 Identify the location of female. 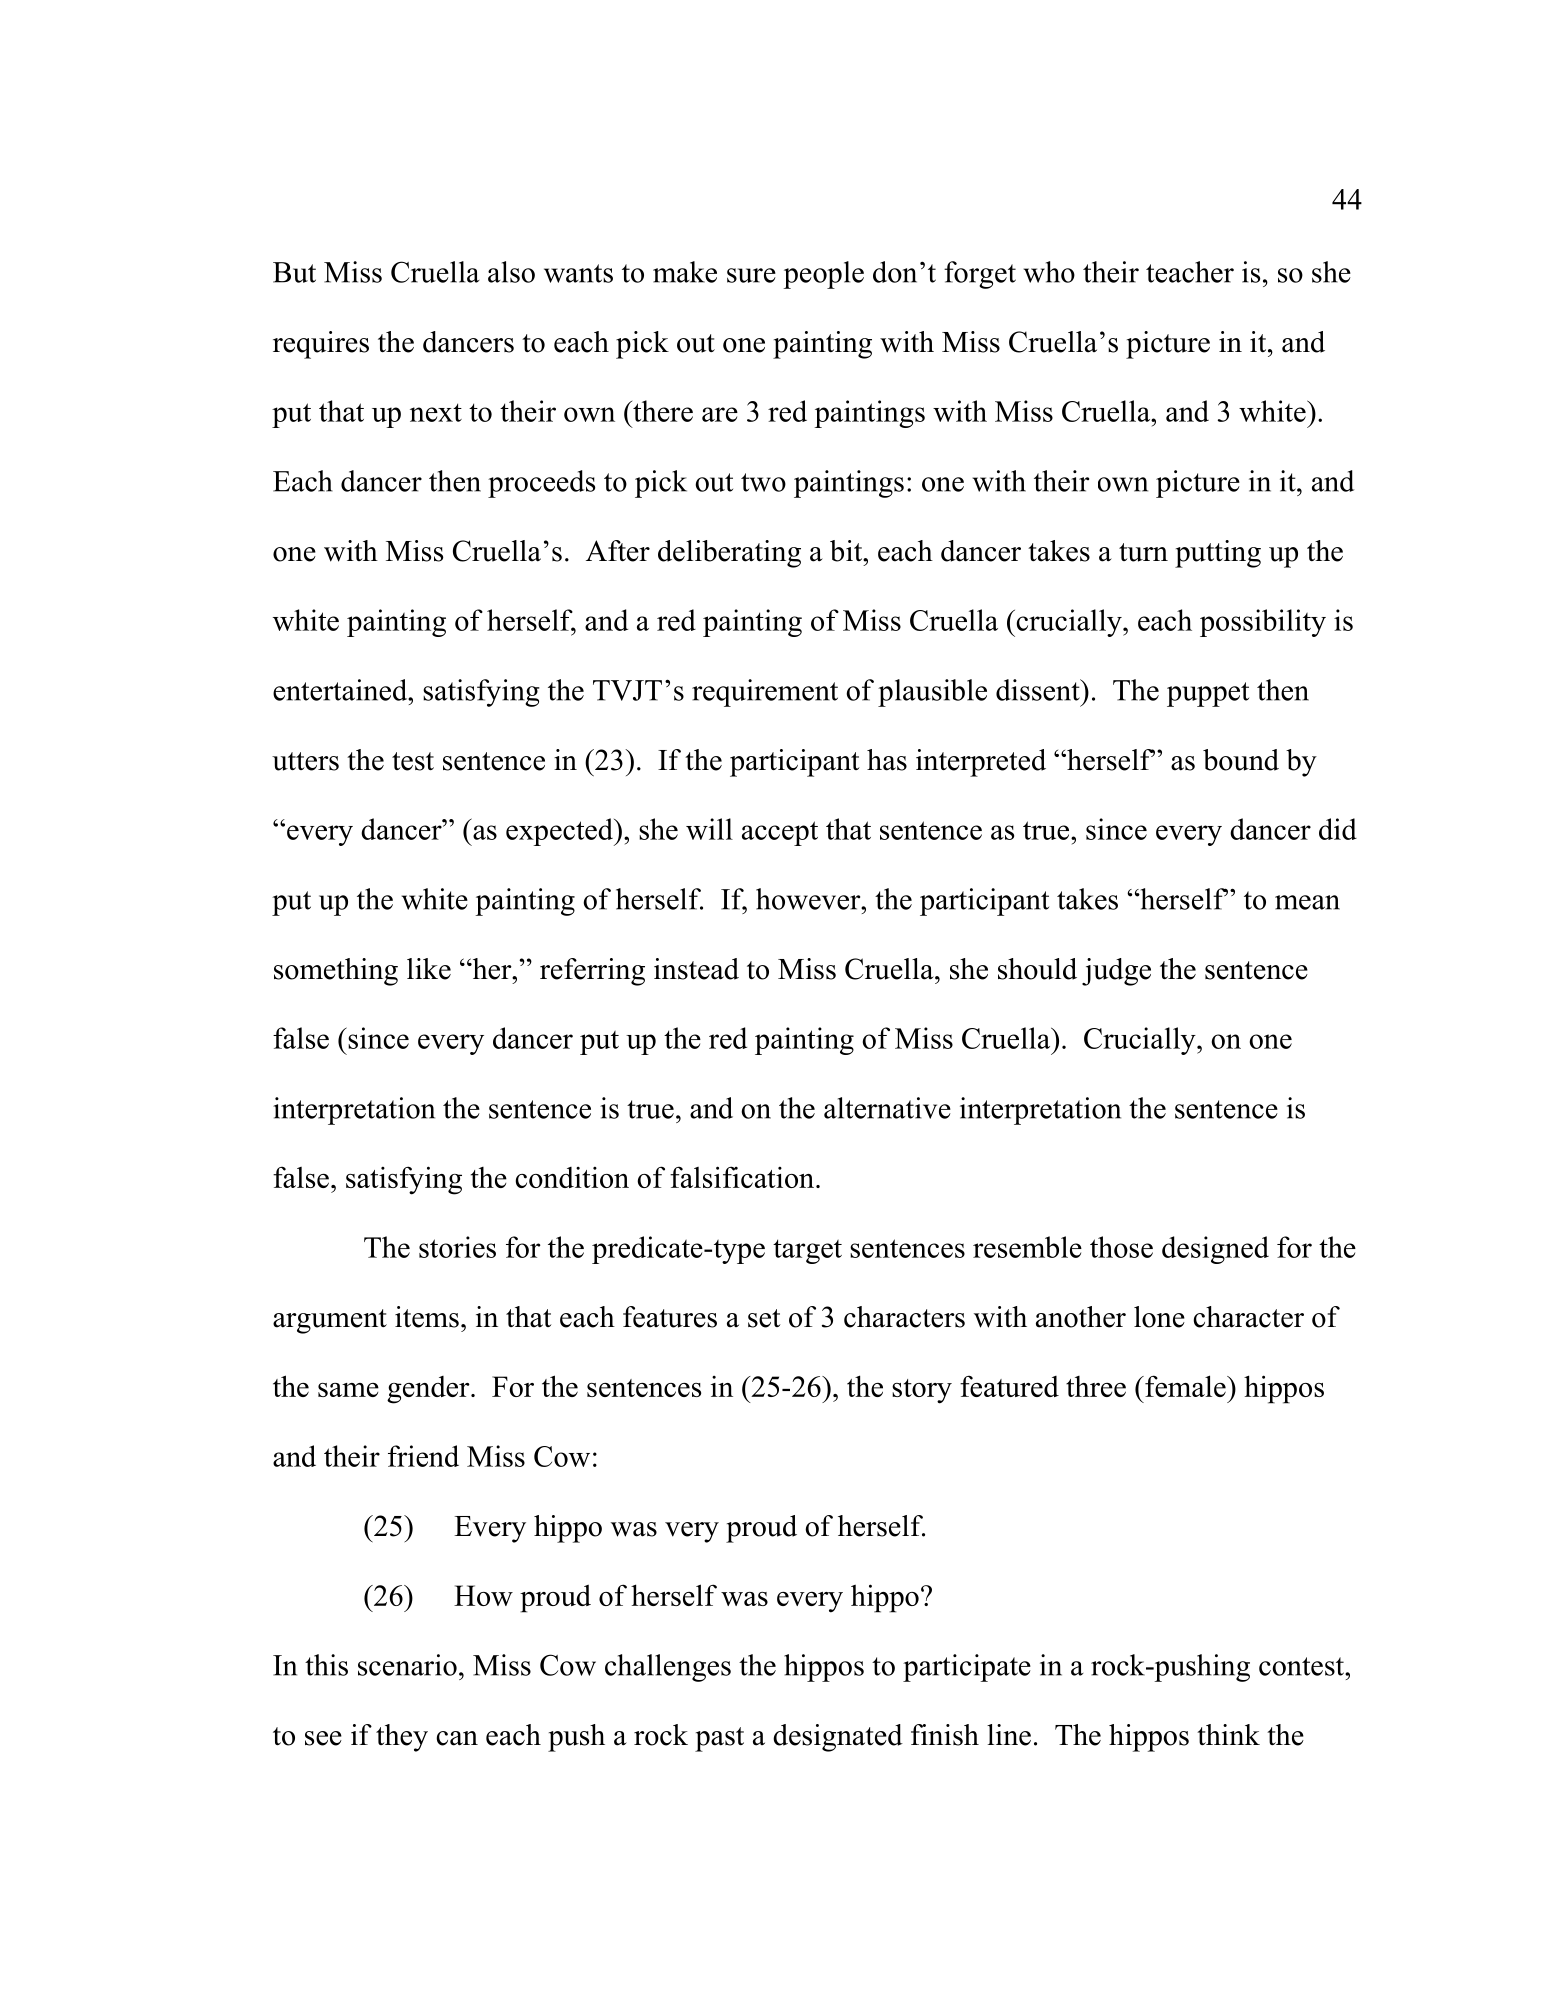
(1185, 1386).
